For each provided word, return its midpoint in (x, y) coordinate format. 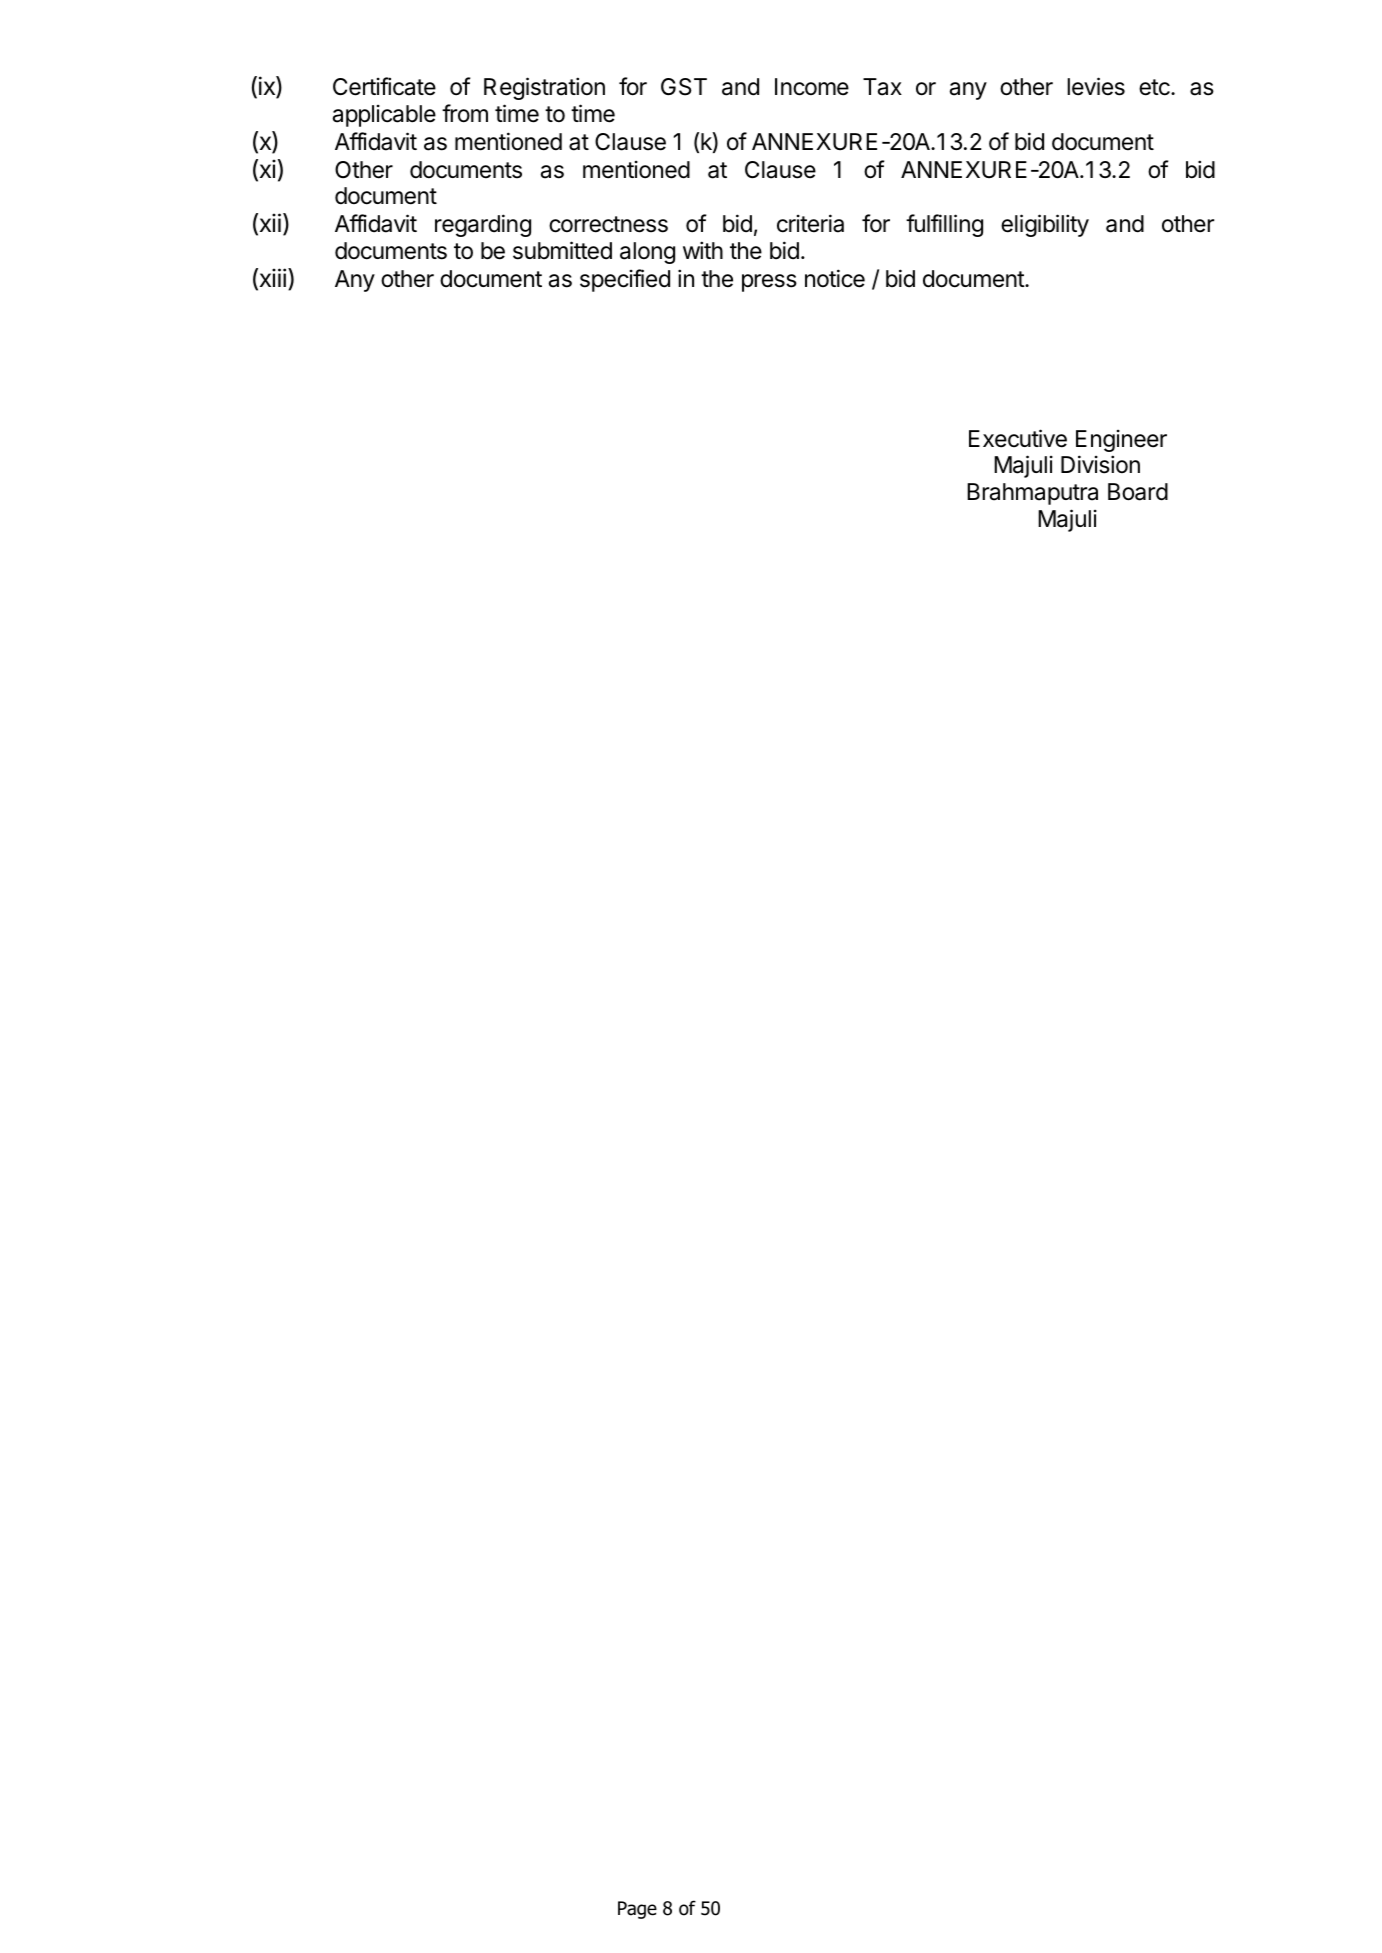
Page (637, 1910)
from (465, 113)
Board (1138, 492)
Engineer (1121, 441)
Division (1100, 464)
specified (625, 280)
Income (812, 87)
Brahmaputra (1032, 494)
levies (1096, 86)
